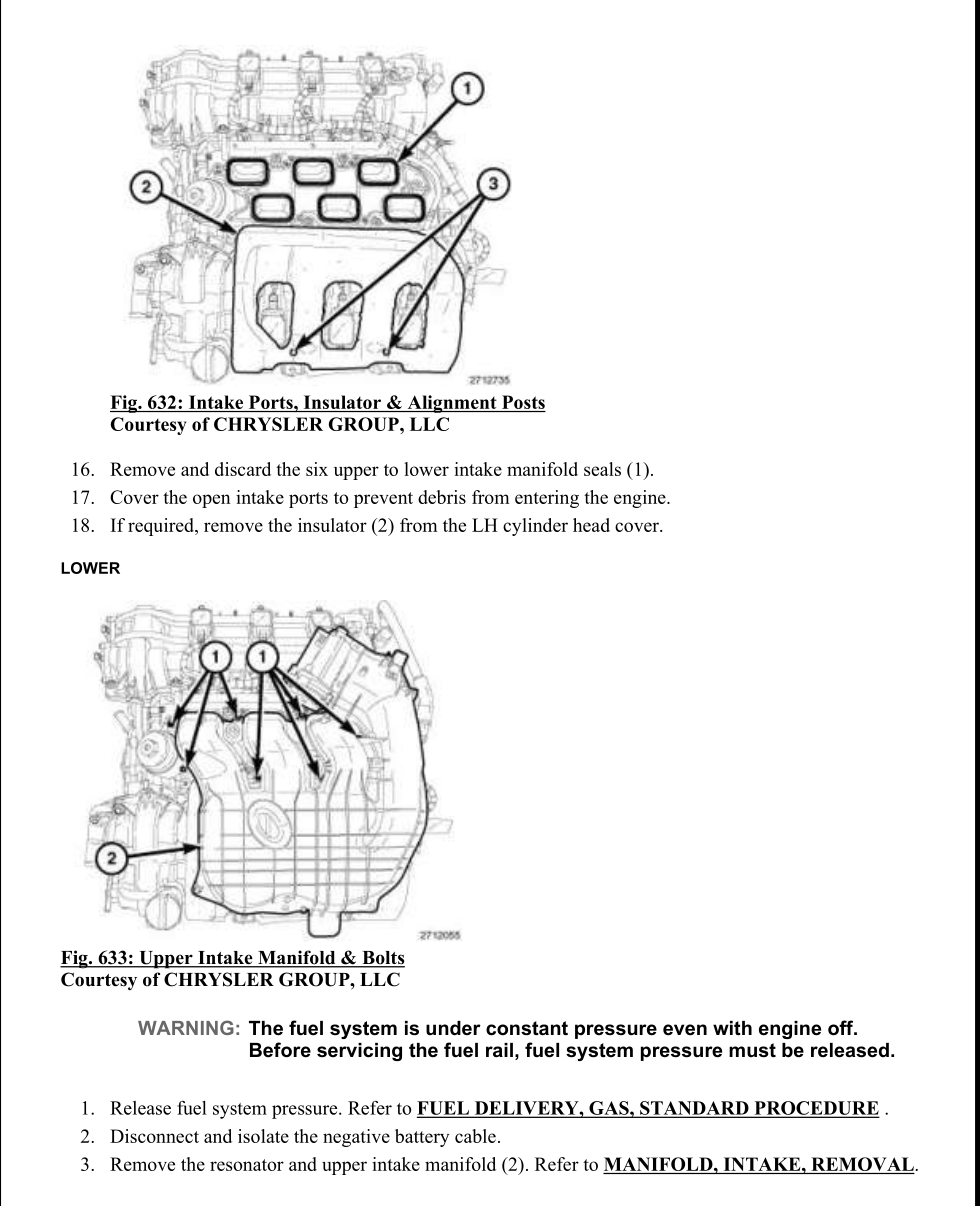  I want to click on debris, so click(442, 497).
